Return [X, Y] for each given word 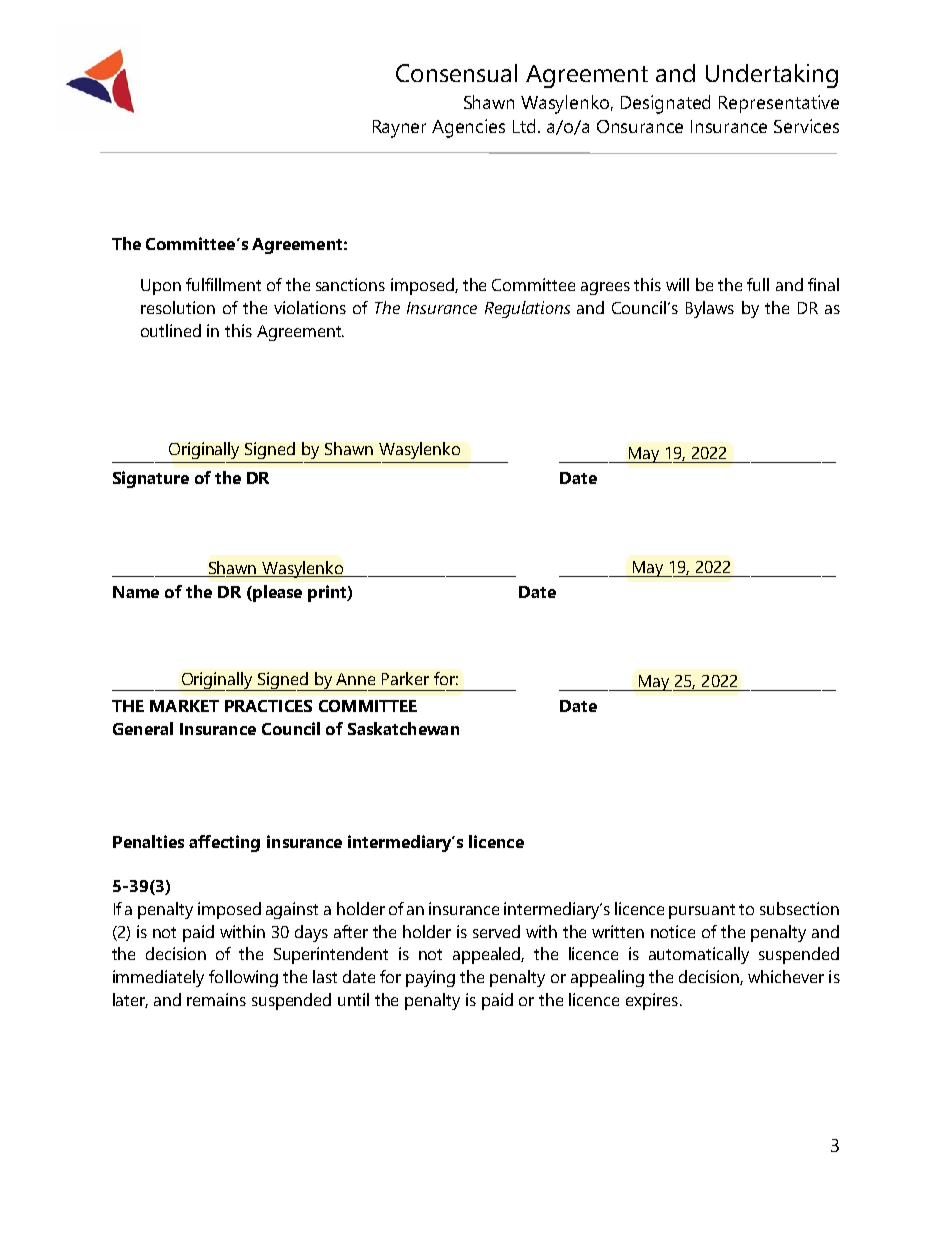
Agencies [468, 128]
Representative [779, 104]
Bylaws [710, 309]
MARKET [184, 706]
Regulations [527, 309]
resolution [178, 307]
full [758, 284]
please [276, 593]
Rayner [399, 129]
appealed [488, 955]
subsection [799, 908]
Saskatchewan [403, 728]
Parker [405, 678]
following [243, 978]
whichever [786, 976]
